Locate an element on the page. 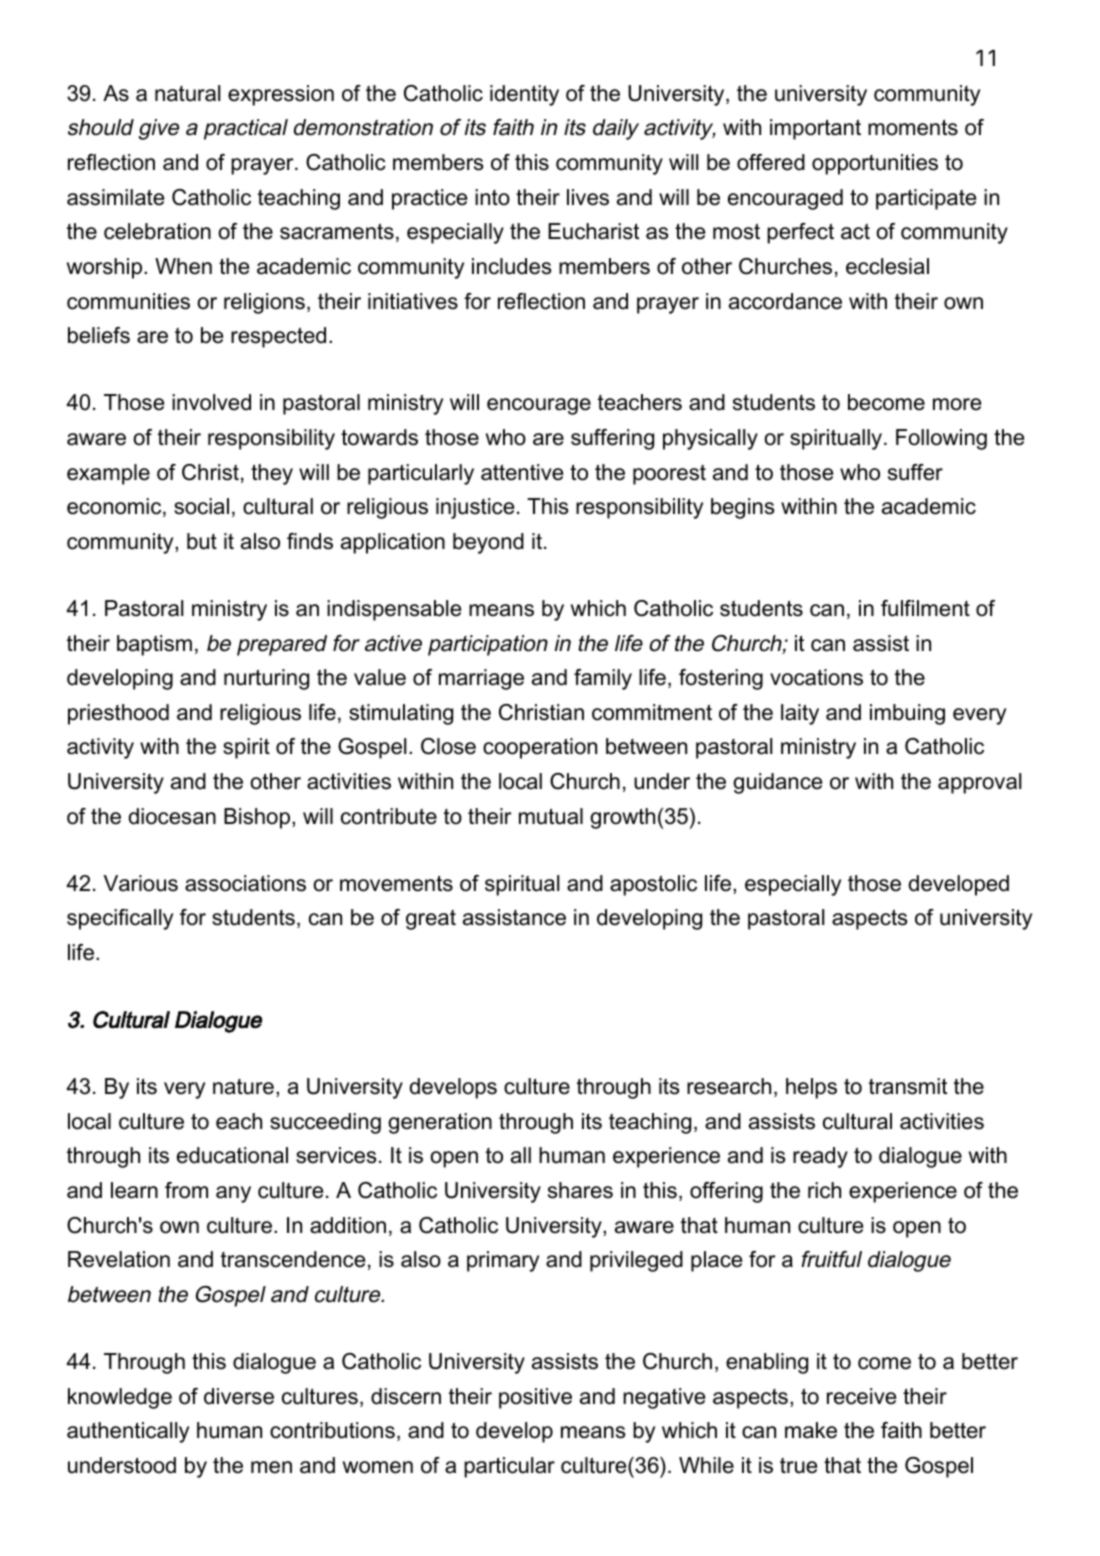 The height and width of the document is (1556, 1100). great is located at coordinates (431, 920).
